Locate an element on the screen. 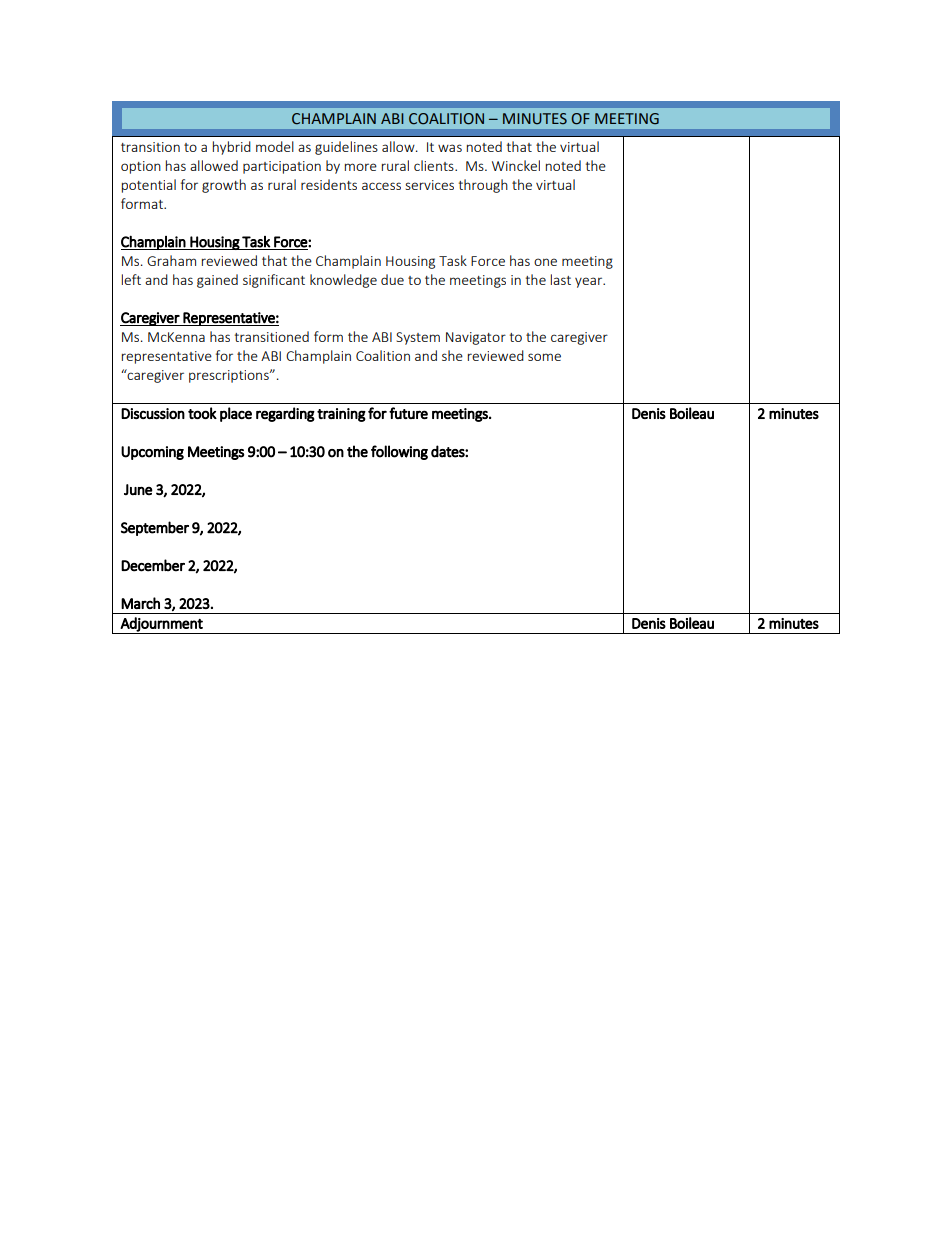 The height and width of the screenshot is (1233, 952). training is located at coordinates (341, 415).
